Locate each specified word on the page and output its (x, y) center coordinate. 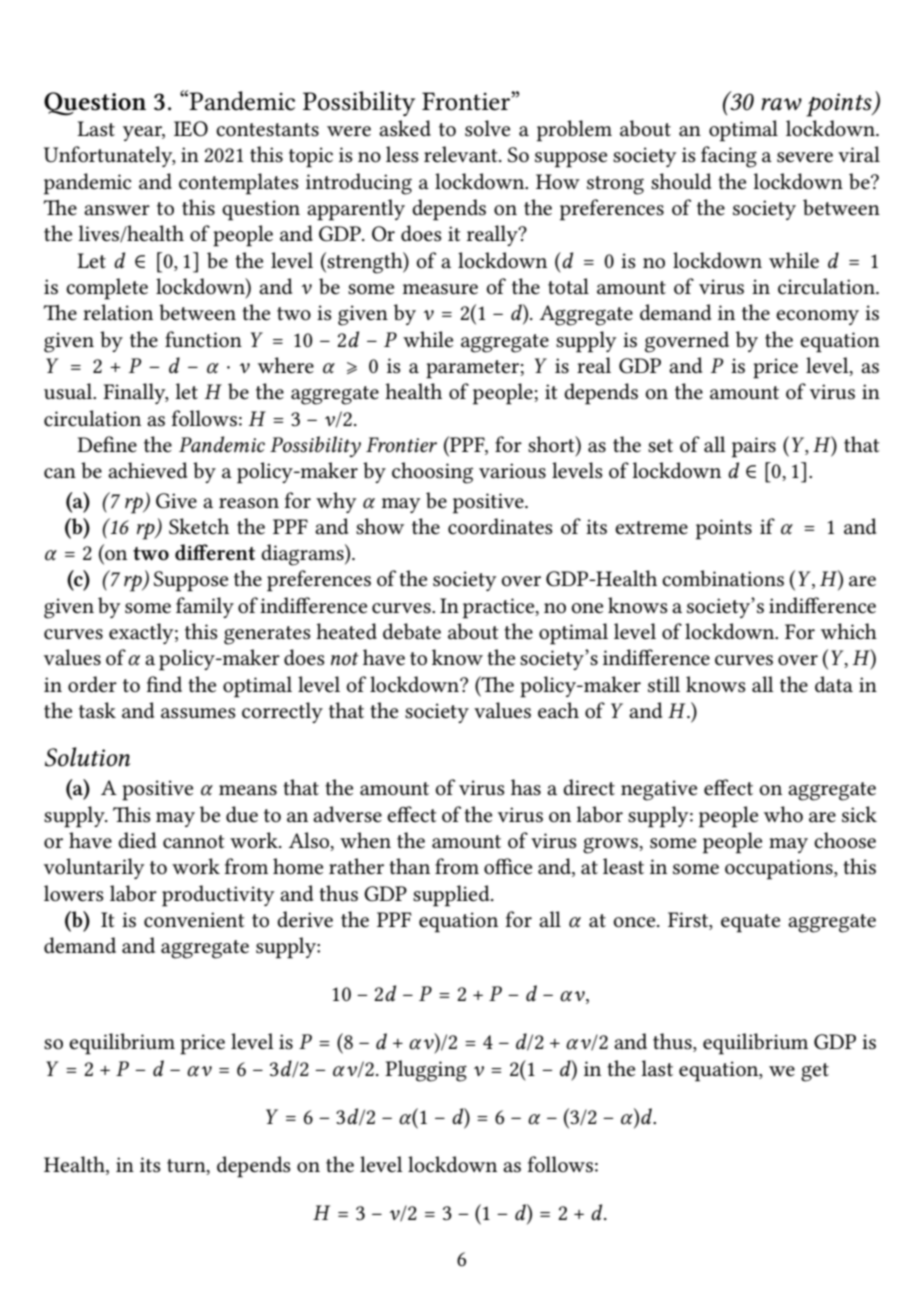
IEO (191, 129)
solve (487, 128)
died (137, 840)
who (783, 814)
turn (187, 1165)
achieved (148, 470)
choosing (432, 473)
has (526, 787)
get (815, 1072)
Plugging (426, 1071)
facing (729, 157)
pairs (754, 447)
